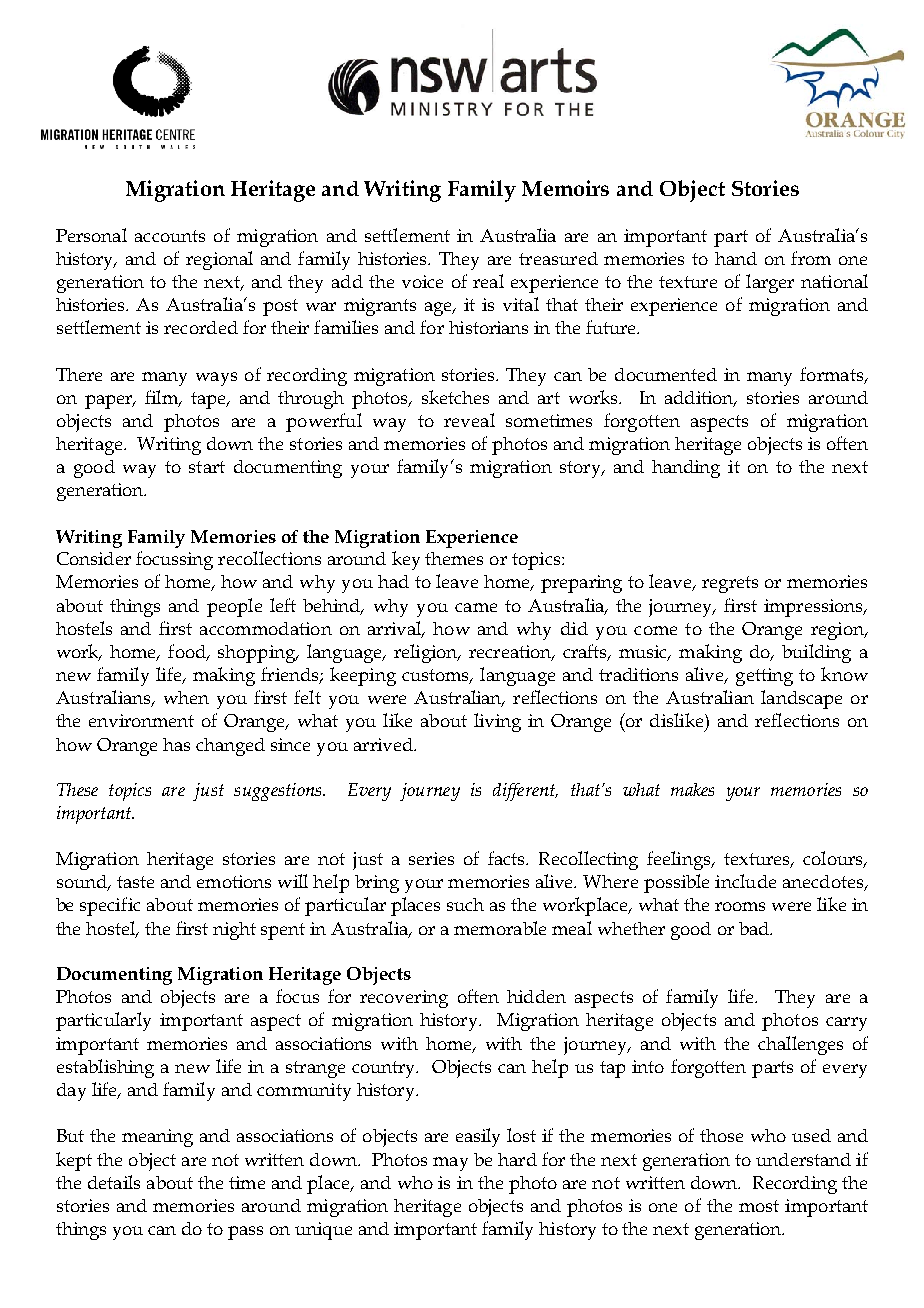  I want to click on from, so click(811, 258).
